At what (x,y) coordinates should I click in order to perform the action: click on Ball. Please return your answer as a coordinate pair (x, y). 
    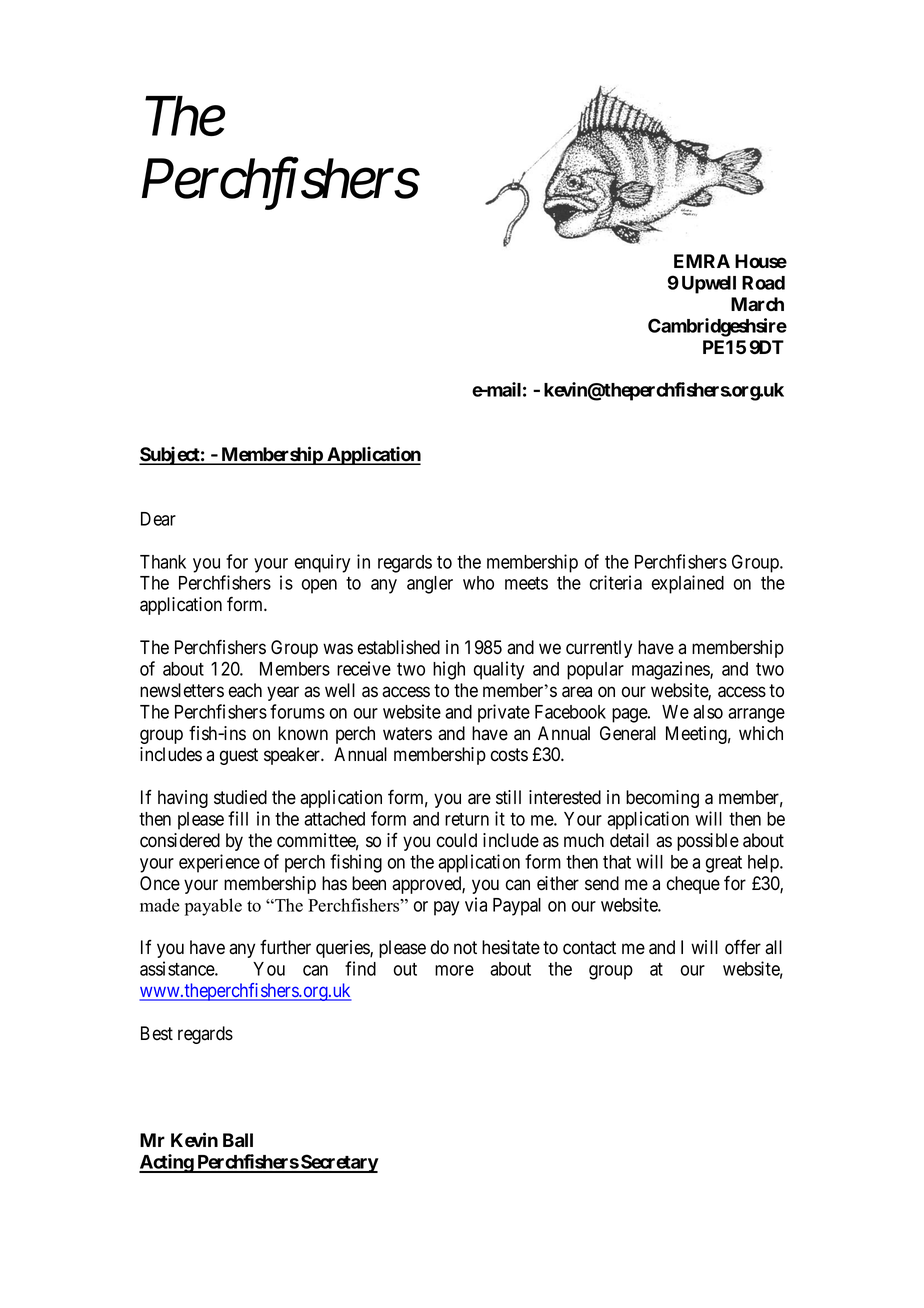
    Looking at the image, I should click on (238, 1140).
